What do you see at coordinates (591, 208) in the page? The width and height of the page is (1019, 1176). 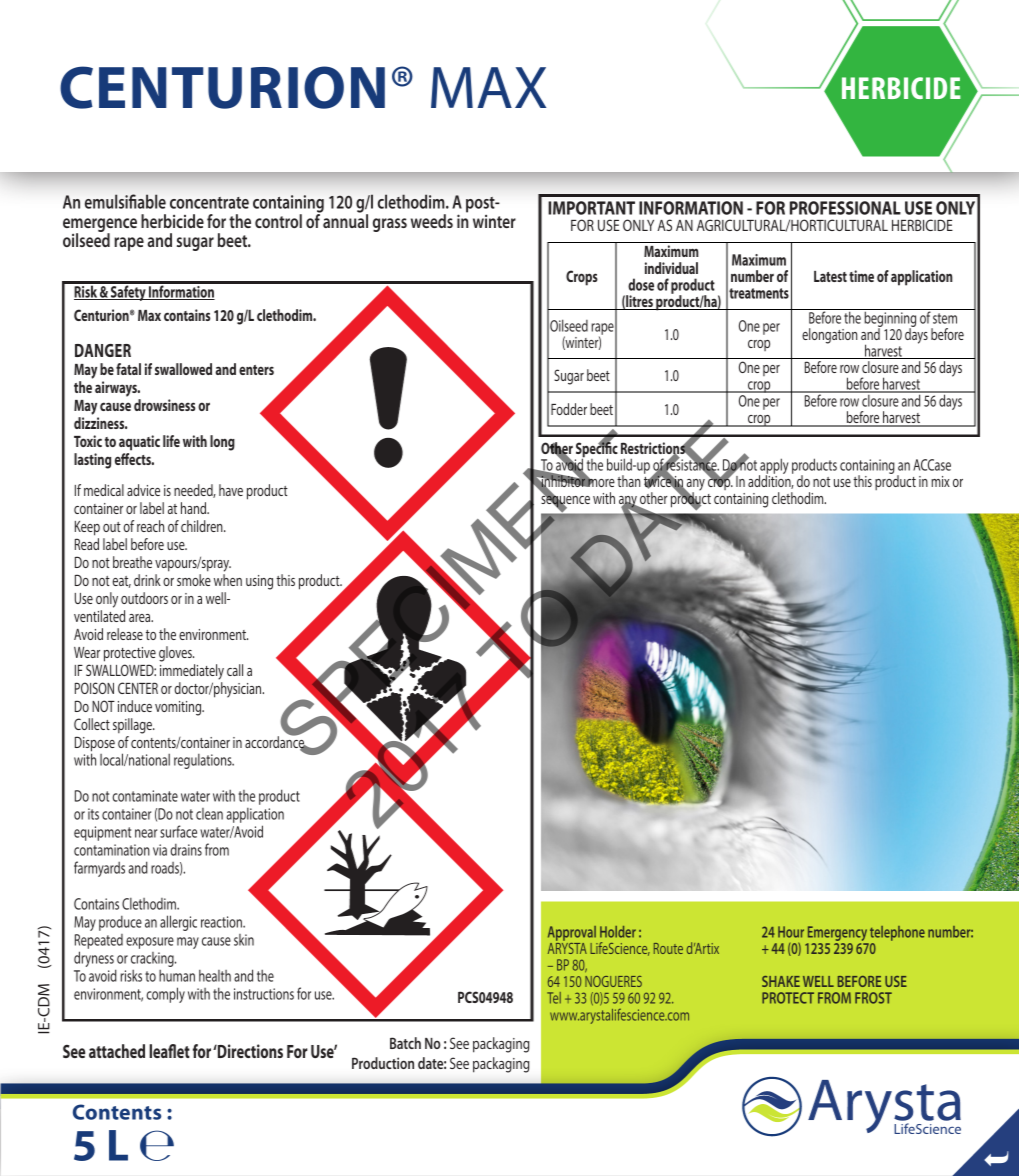 I see `IMPORTANT` at bounding box center [591, 208].
